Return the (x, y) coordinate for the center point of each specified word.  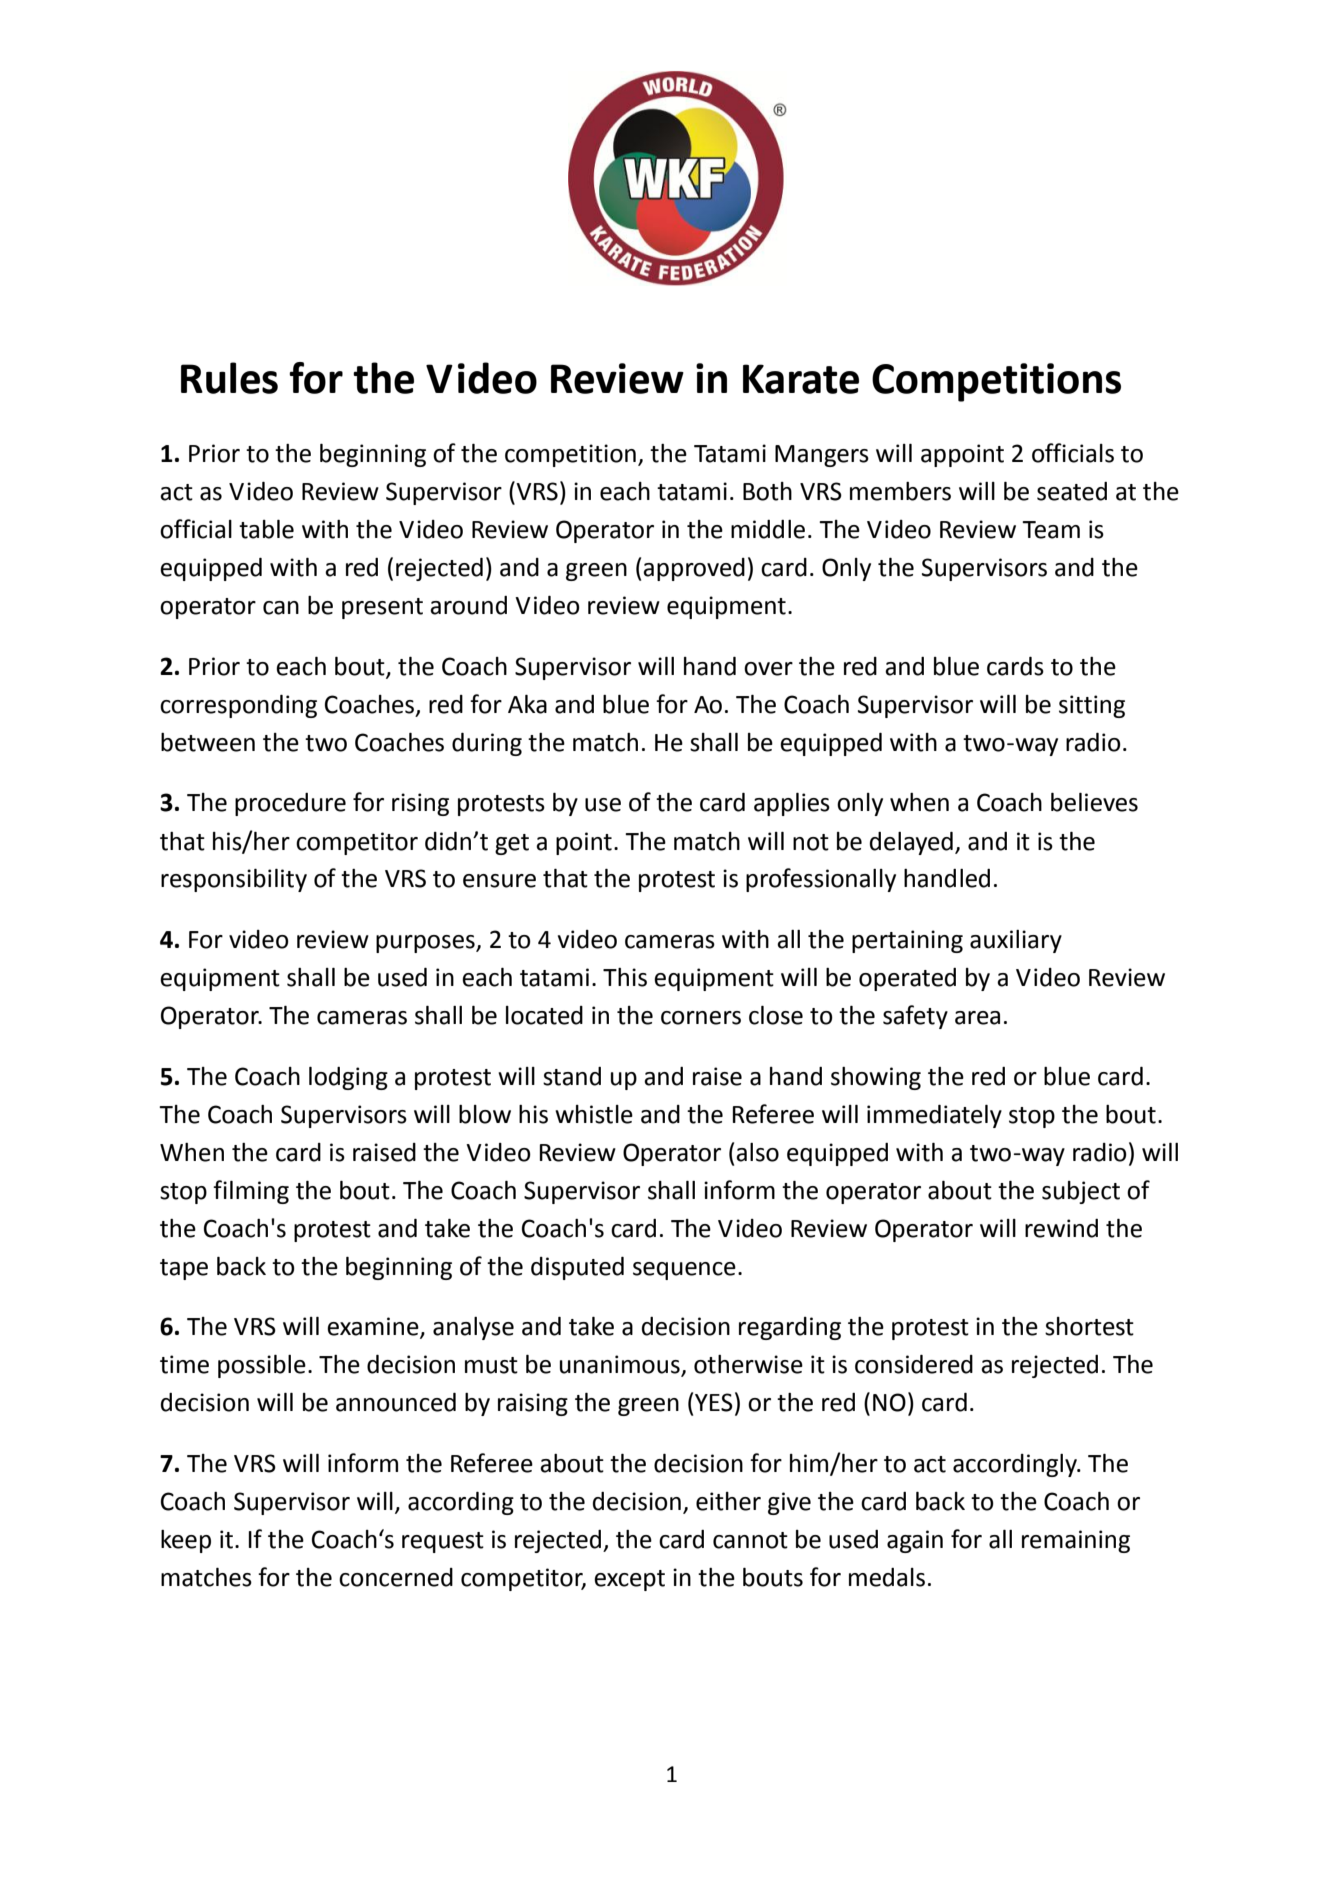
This (625, 977)
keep (186, 1541)
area (977, 1018)
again (915, 1541)
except (629, 1580)
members (900, 491)
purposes (426, 944)
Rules (229, 378)
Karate (801, 379)
